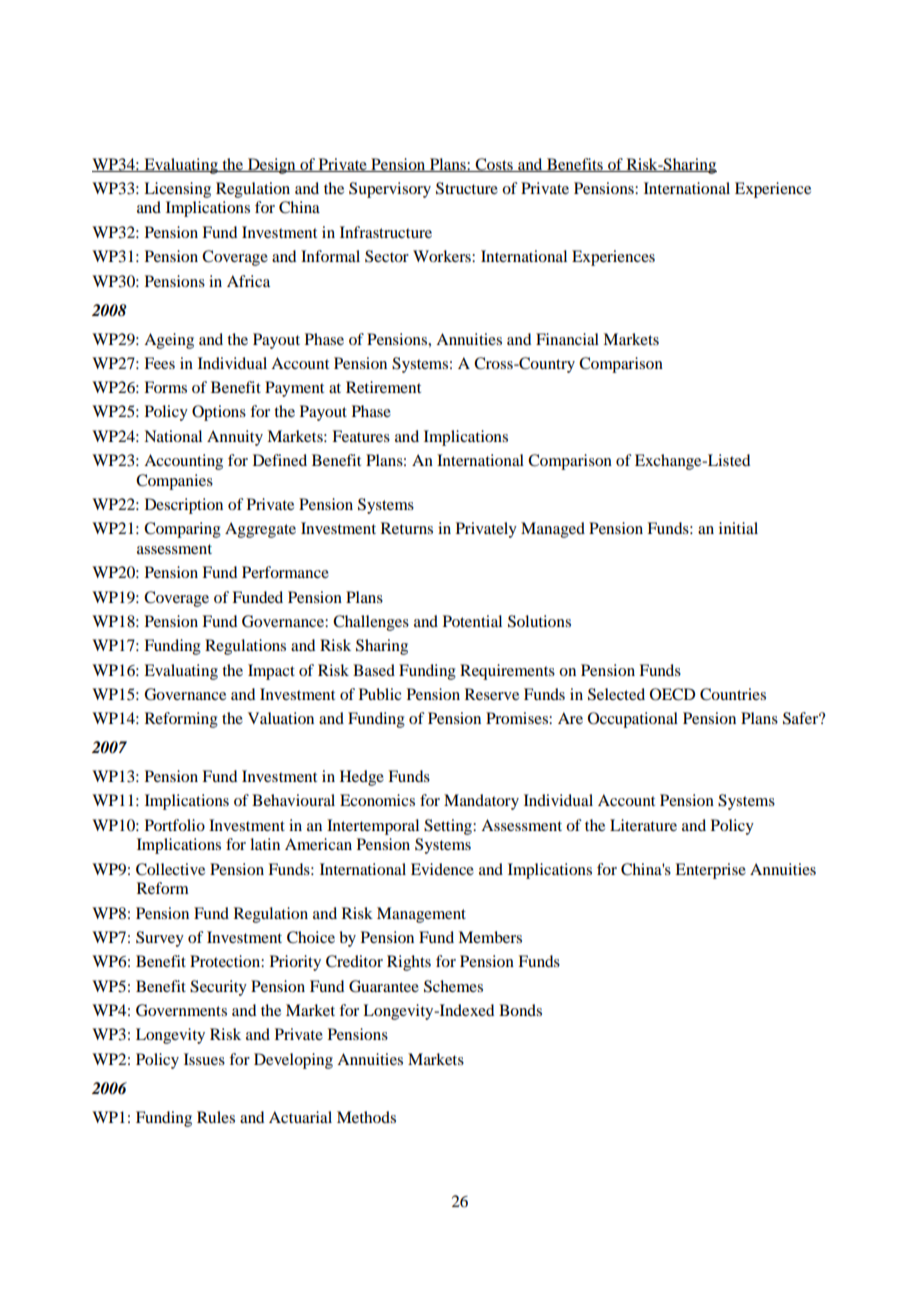  Describe the element at coordinates (216, 1117) in the image. I see `Rules` at that location.
